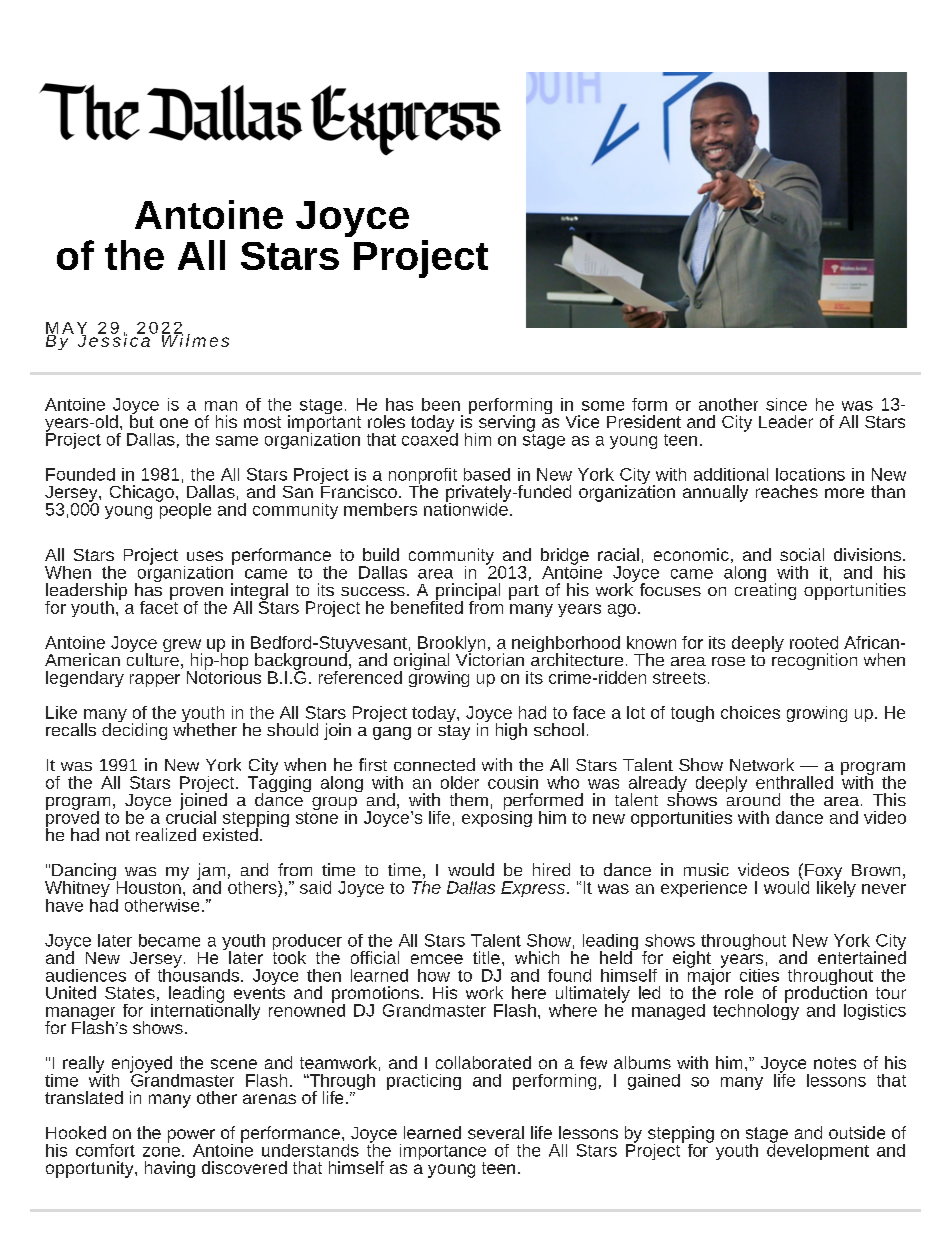  Describe the element at coordinates (155, 680) in the screenshot. I see `rapper` at that location.
